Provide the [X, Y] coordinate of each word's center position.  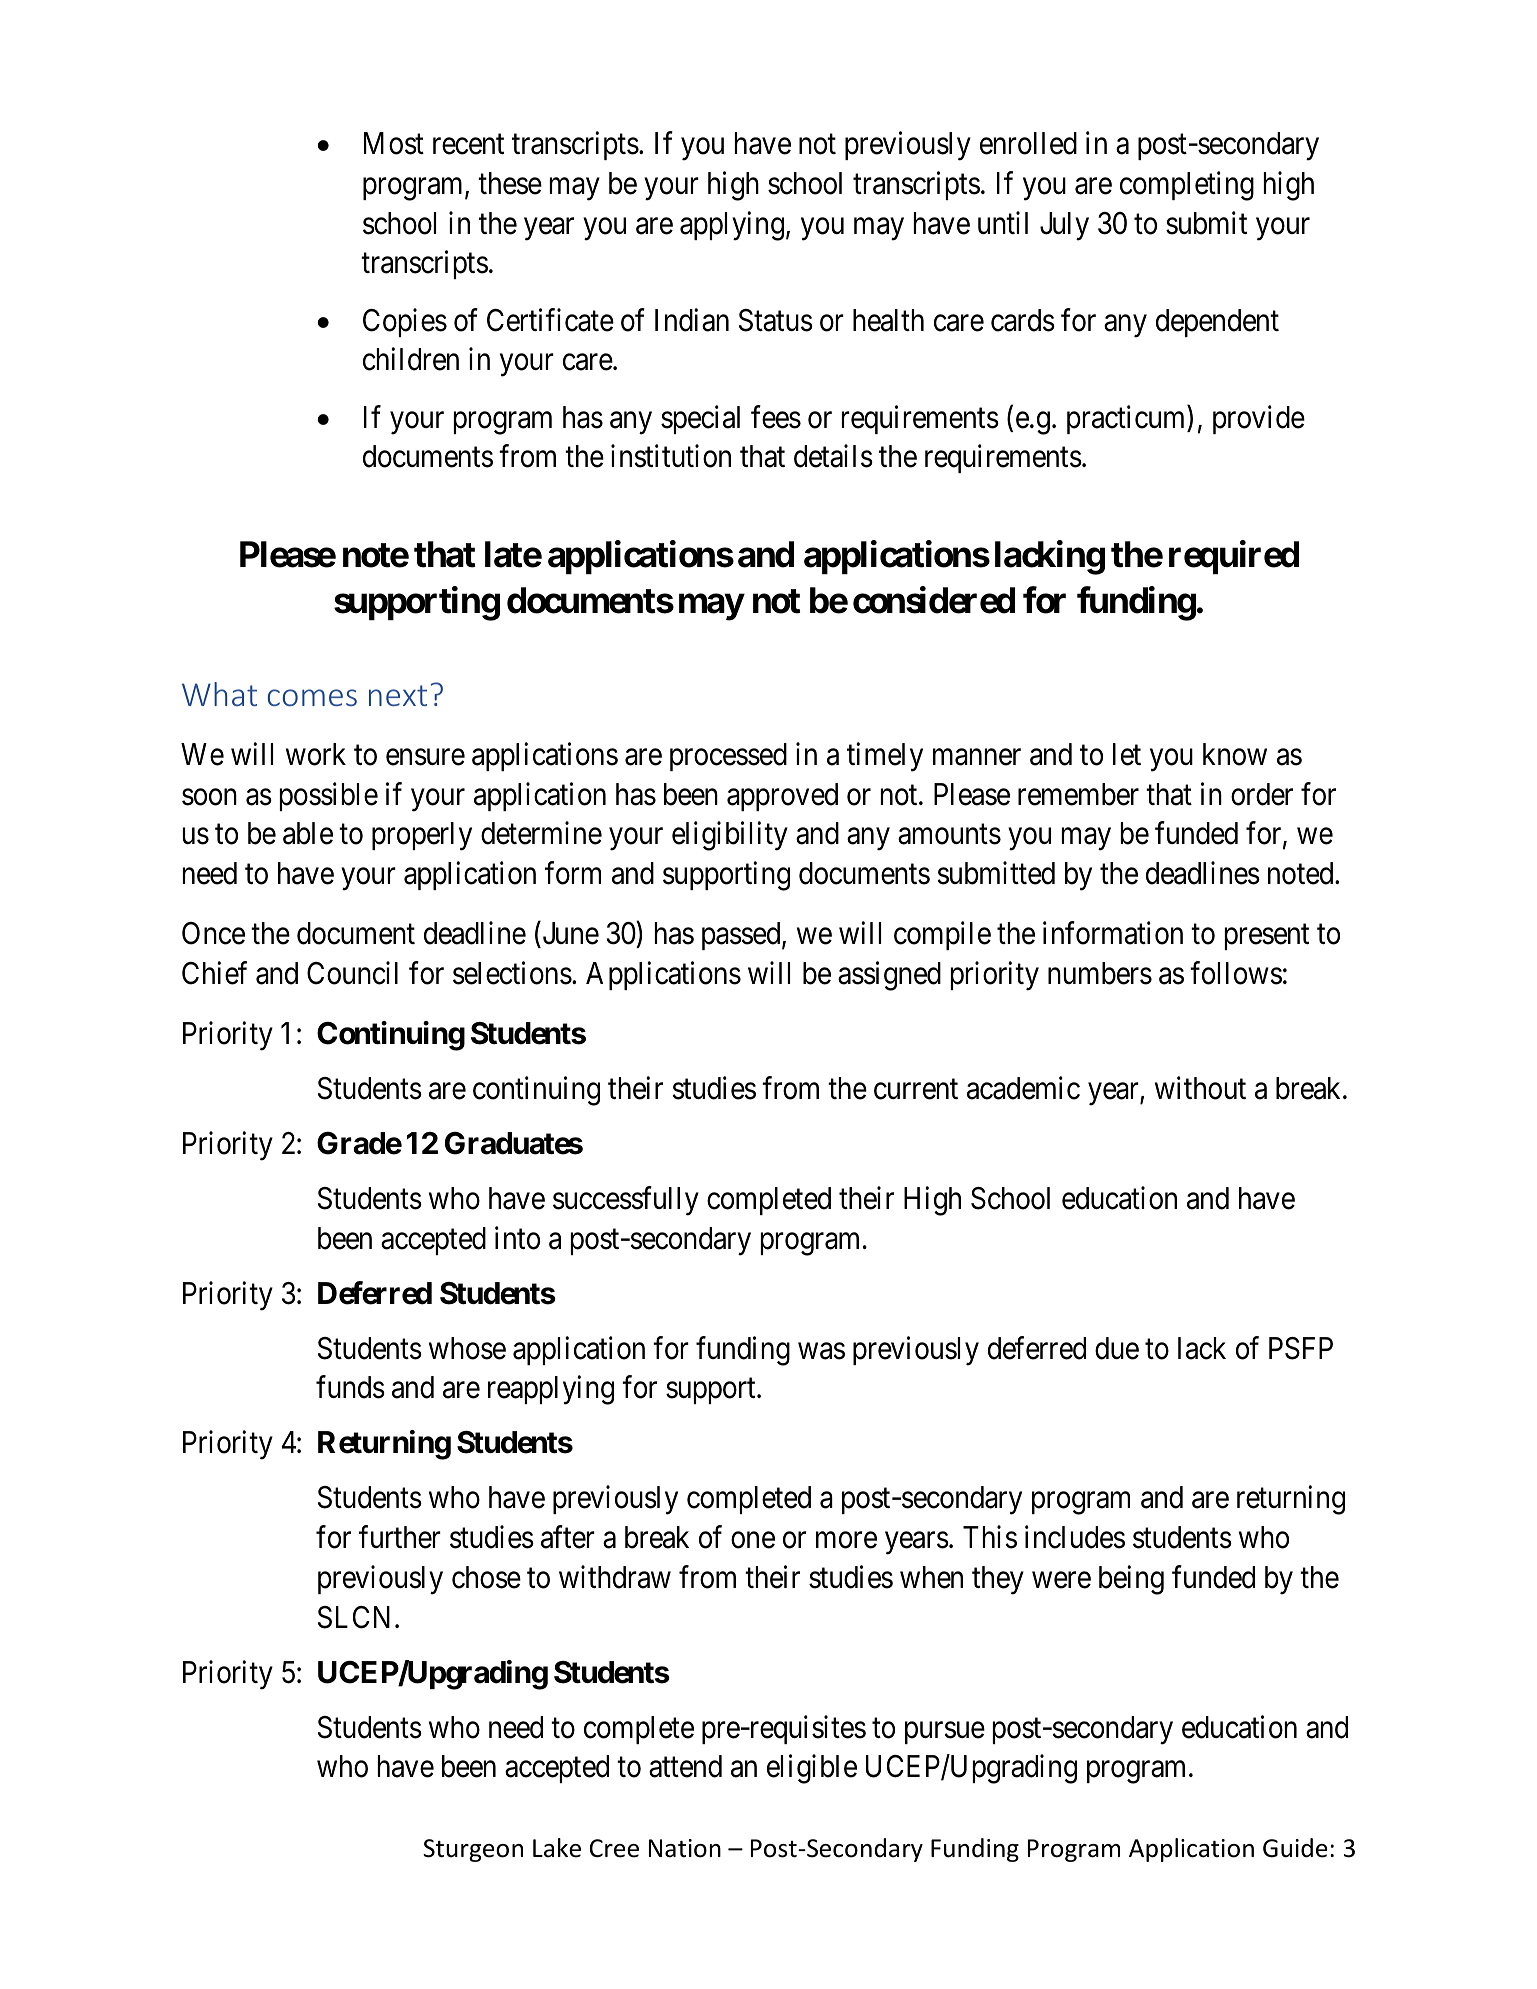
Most [394, 143]
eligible [812, 1769]
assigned [889, 976]
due [1117, 1348]
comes [312, 697]
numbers [1100, 973]
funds [350, 1387]
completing [1187, 186]
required [1234, 557]
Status [776, 320]
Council [352, 973]
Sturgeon [473, 1850]
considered [934, 600]
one [753, 1540]
